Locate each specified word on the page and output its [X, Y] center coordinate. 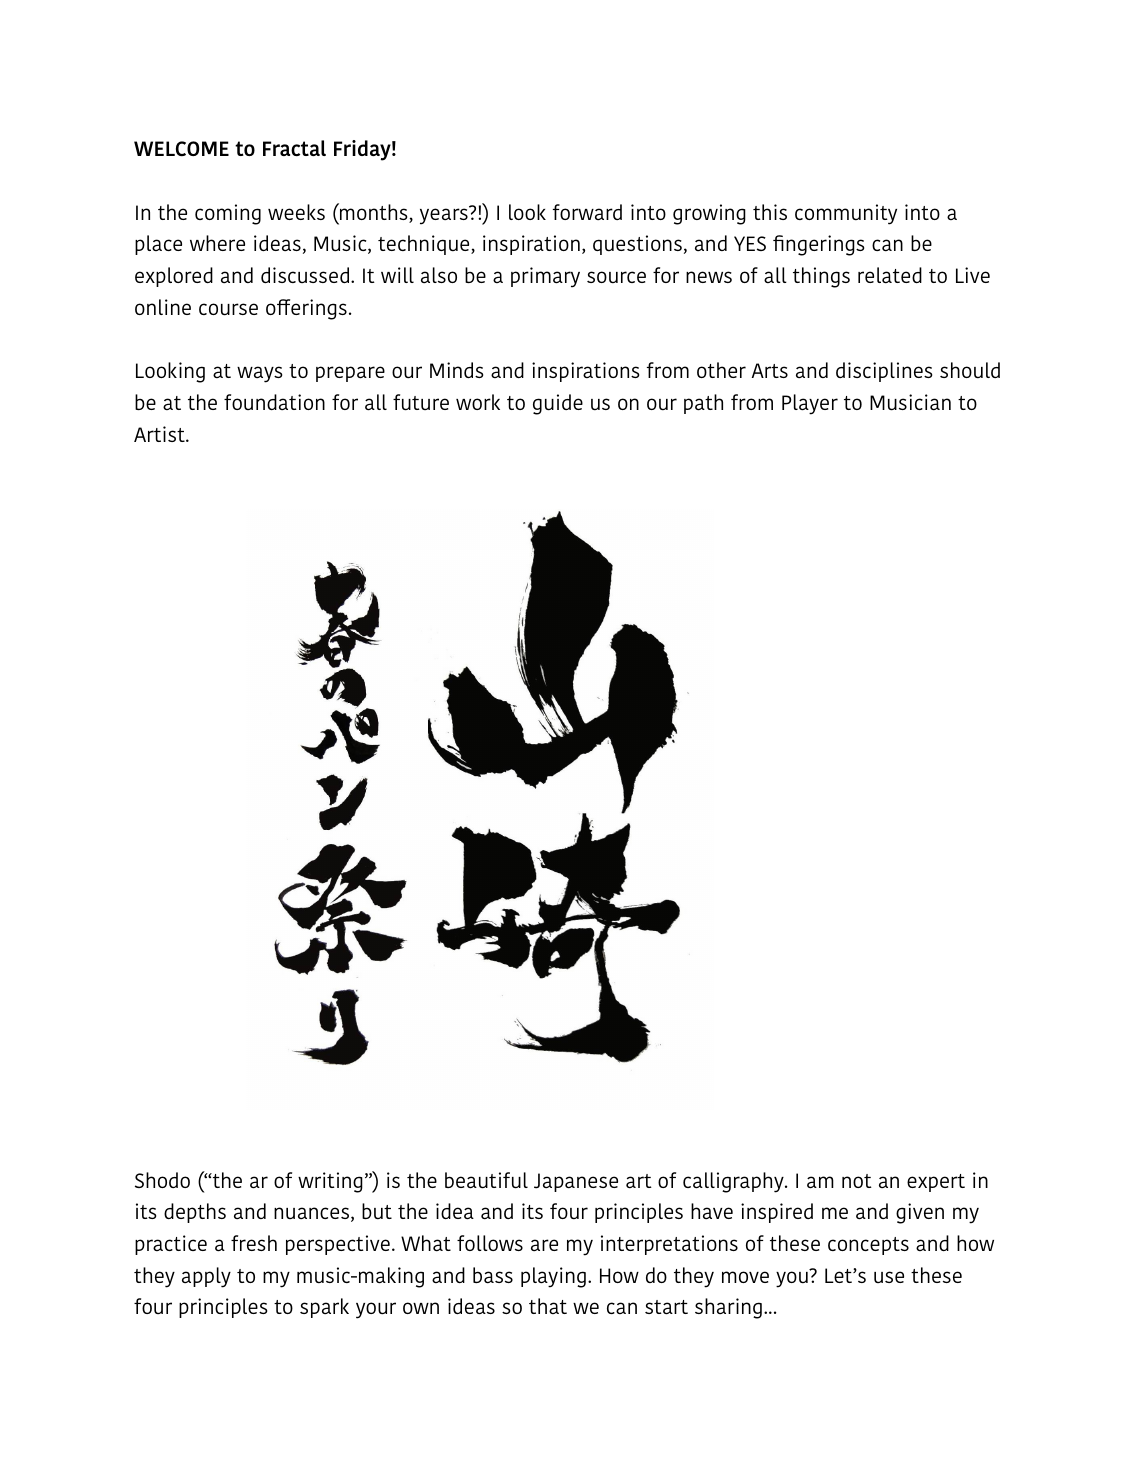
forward [587, 212]
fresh [254, 1243]
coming [228, 214]
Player [810, 404]
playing [553, 1277]
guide [558, 404]
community [846, 214]
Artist [160, 434]
